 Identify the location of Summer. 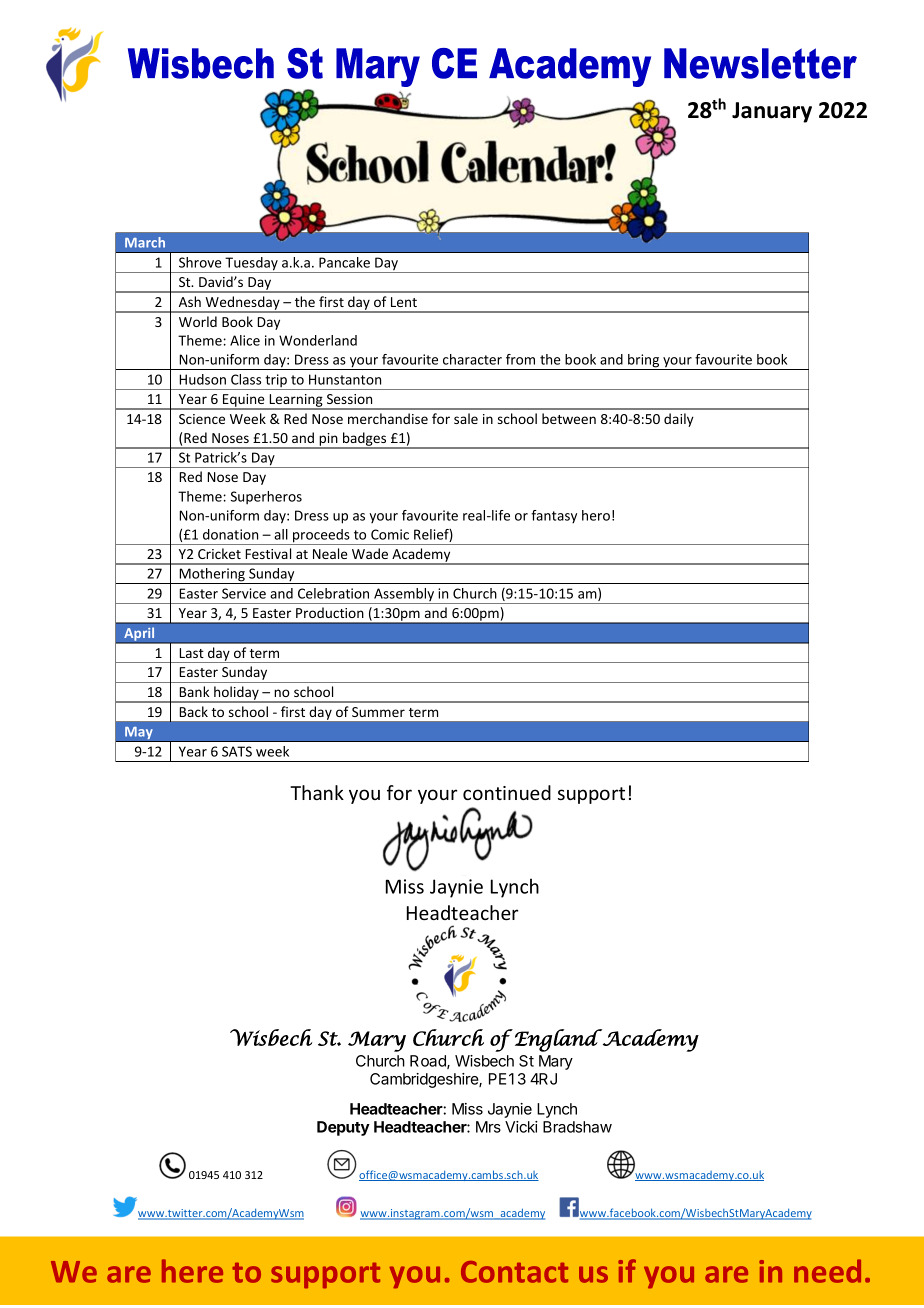
(378, 712).
